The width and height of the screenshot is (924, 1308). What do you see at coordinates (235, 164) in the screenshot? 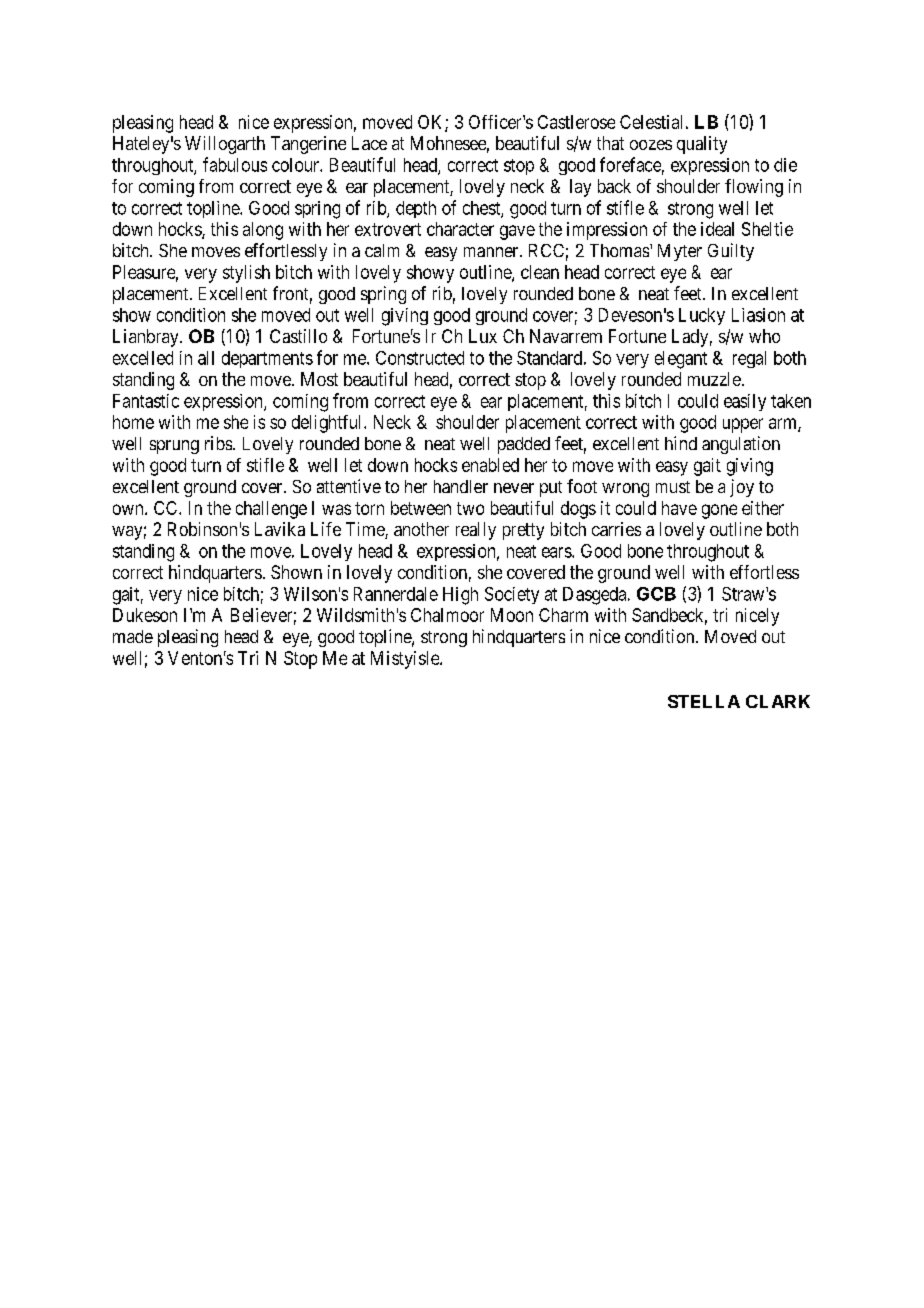
I see `fabulous` at bounding box center [235, 164].
